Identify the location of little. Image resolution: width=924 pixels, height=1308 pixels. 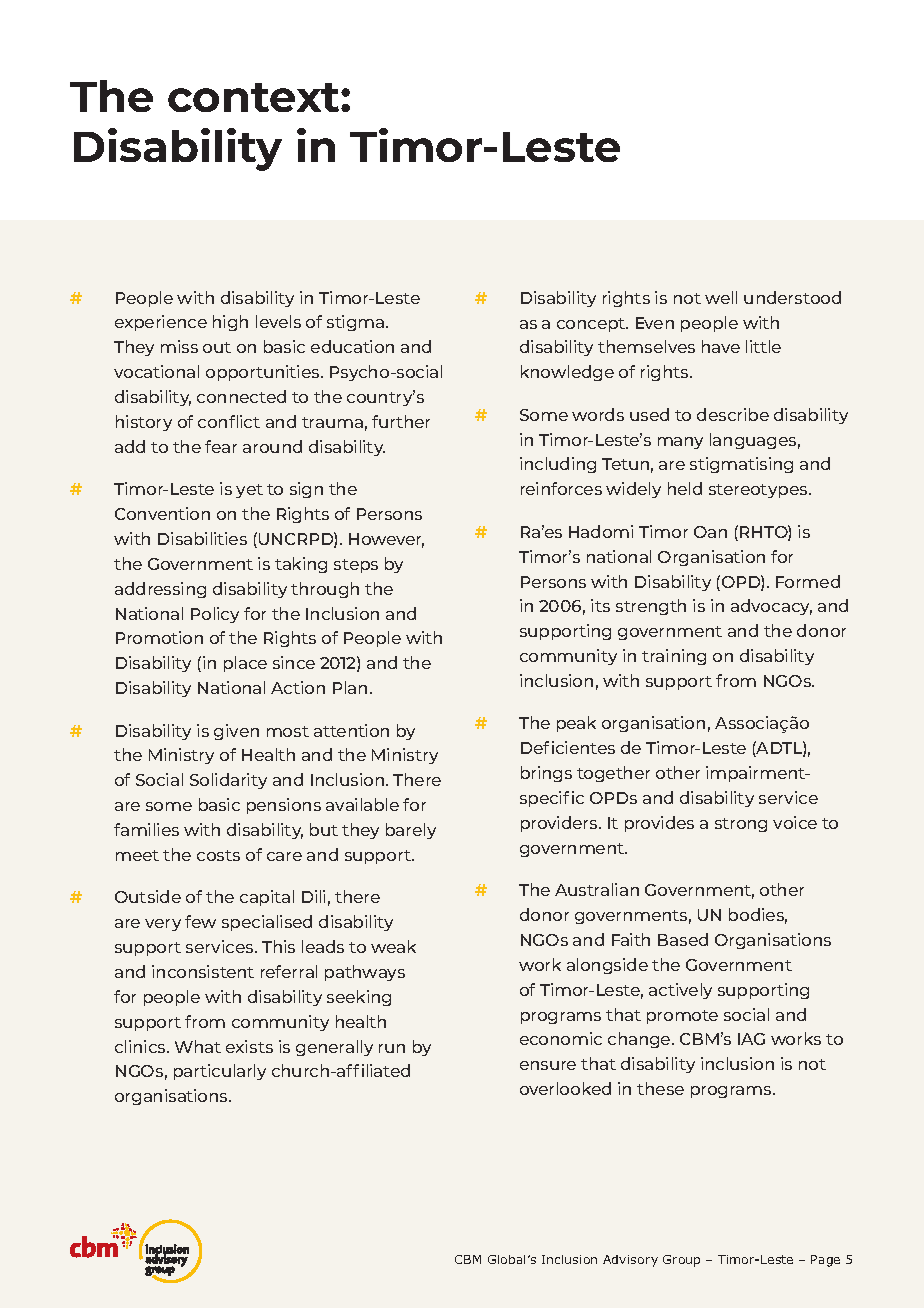
(763, 346).
